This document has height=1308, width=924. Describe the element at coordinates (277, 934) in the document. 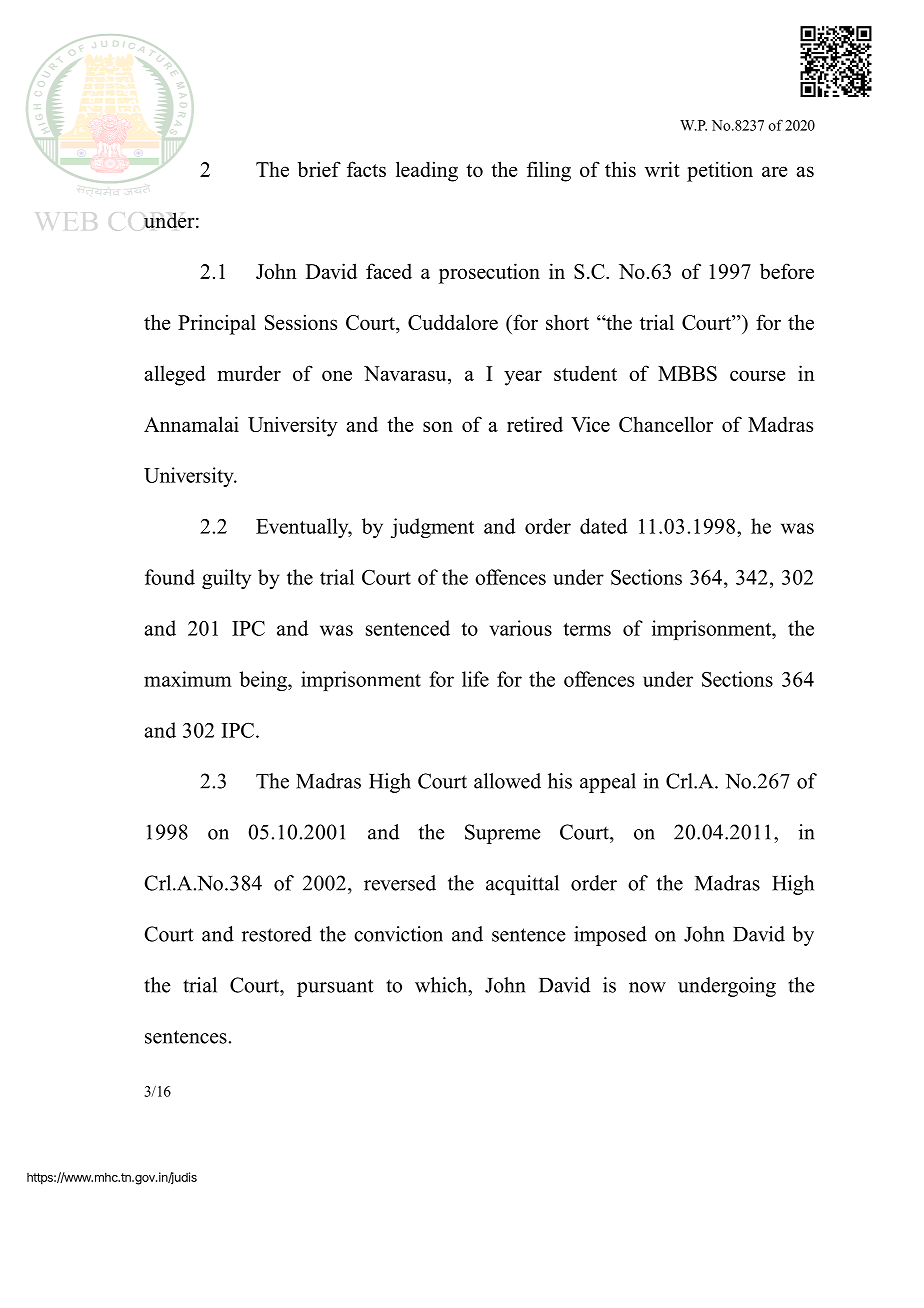

I see `restored` at that location.
